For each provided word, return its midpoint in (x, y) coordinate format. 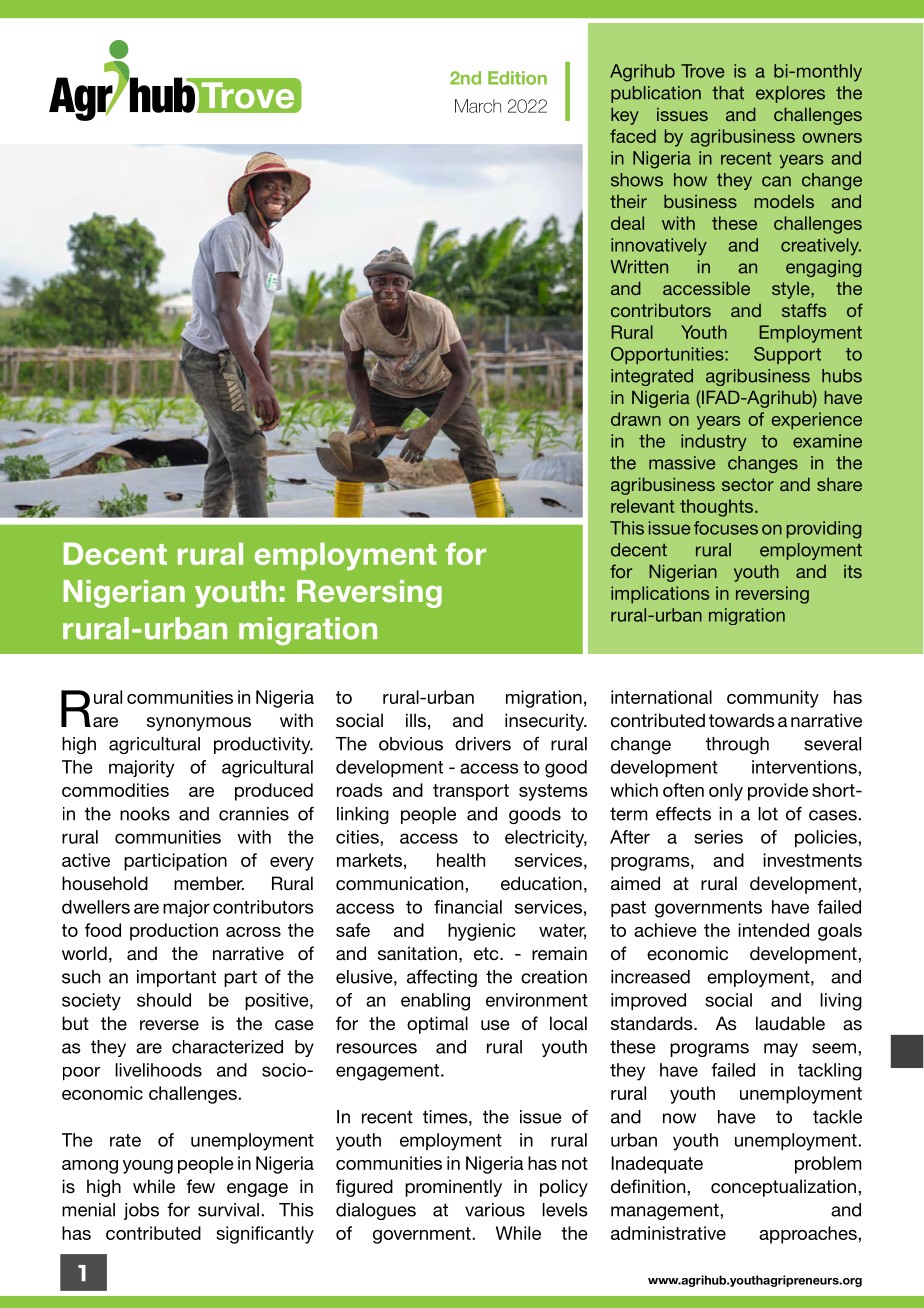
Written (639, 267)
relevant (642, 506)
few (200, 1186)
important (176, 978)
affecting (442, 978)
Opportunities (668, 355)
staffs (804, 310)
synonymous (199, 724)
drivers (483, 744)
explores (790, 94)
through (737, 745)
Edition (517, 78)
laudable (790, 1023)
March (478, 106)
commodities (115, 790)
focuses (726, 528)
